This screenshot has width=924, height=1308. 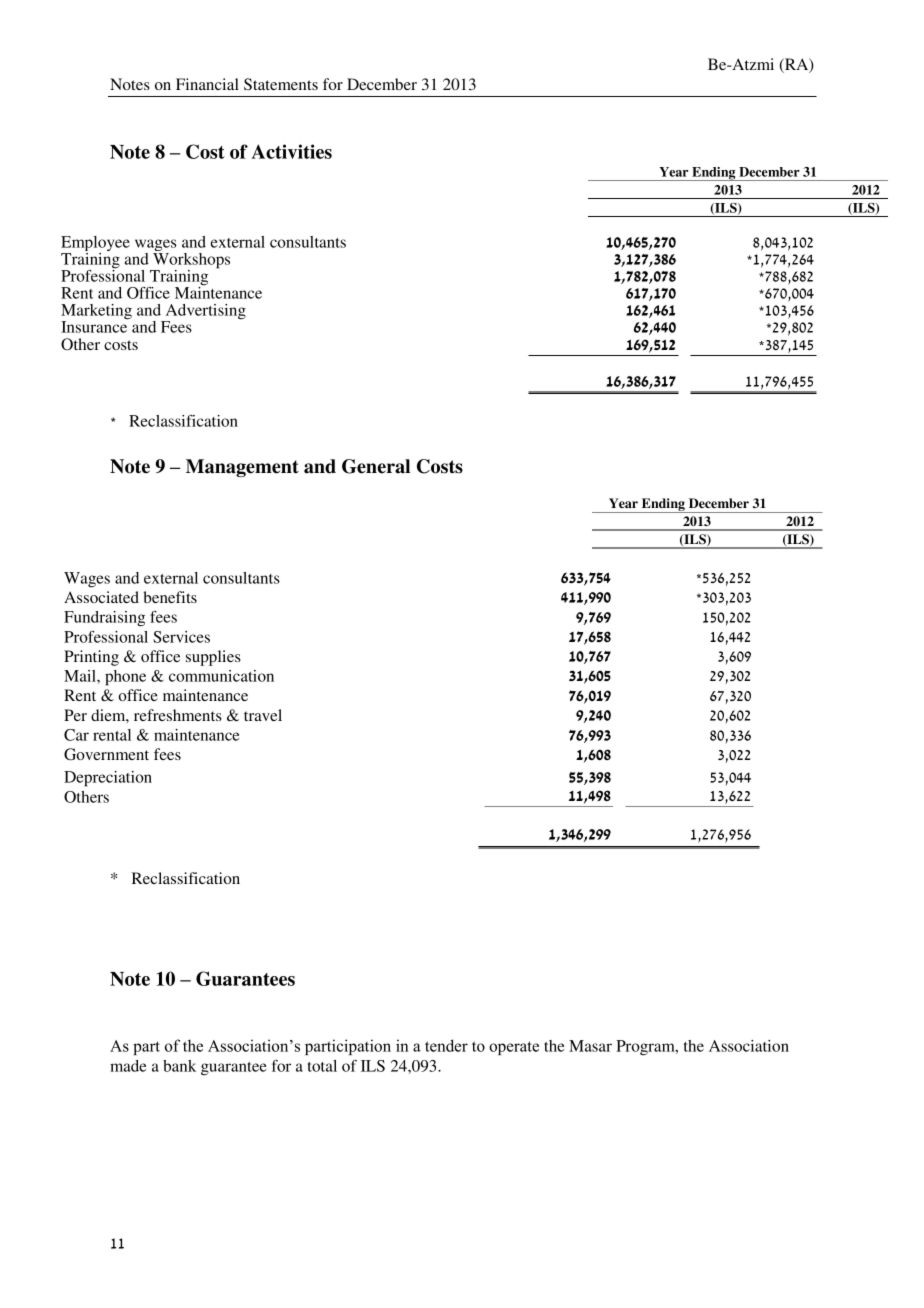 I want to click on Financial, so click(x=207, y=84).
